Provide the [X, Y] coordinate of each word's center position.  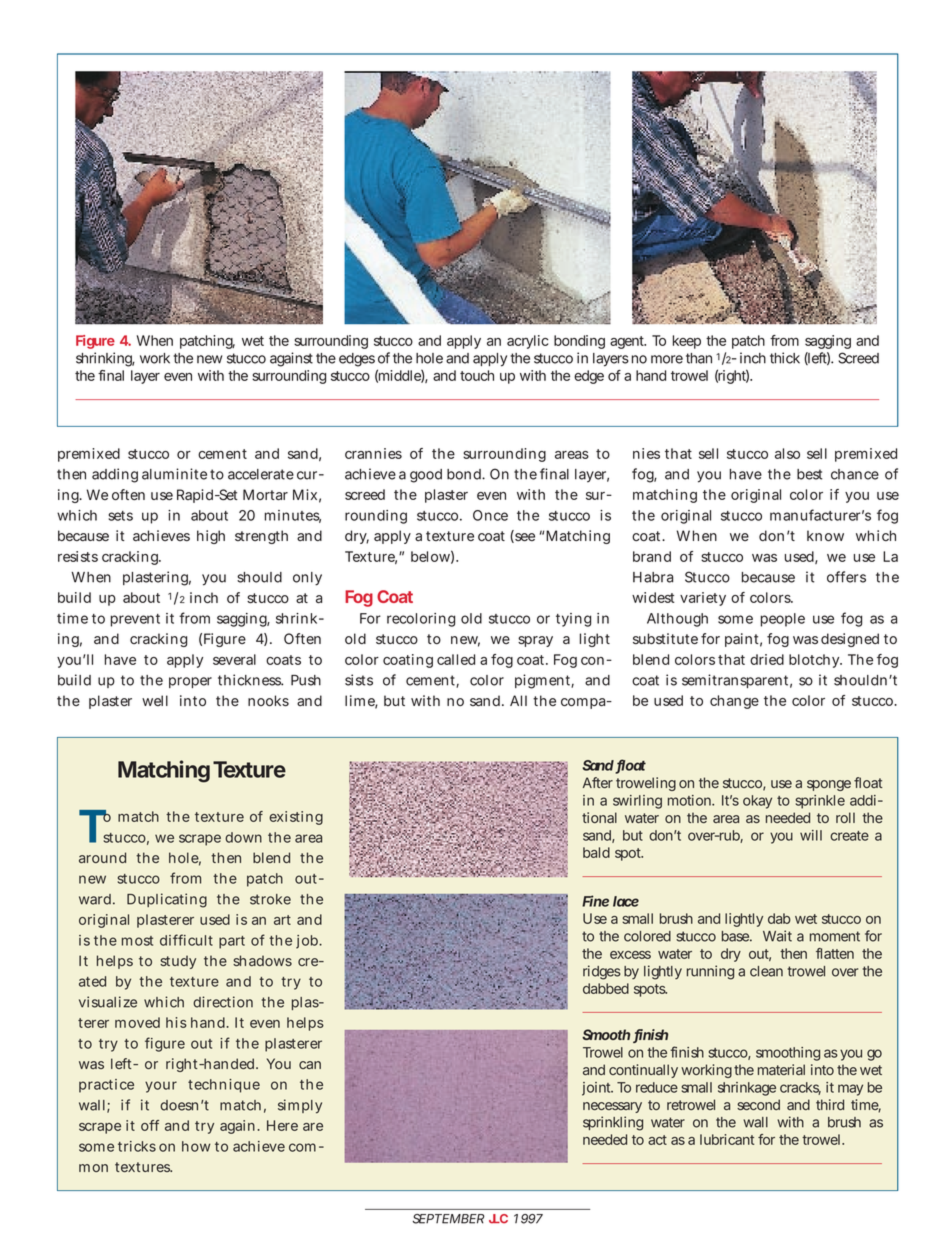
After [598, 782]
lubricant [727, 1139]
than [699, 358]
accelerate [261, 474]
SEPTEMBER [449, 1219]
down [243, 837]
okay [757, 802]
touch [477, 375]
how [196, 1146]
